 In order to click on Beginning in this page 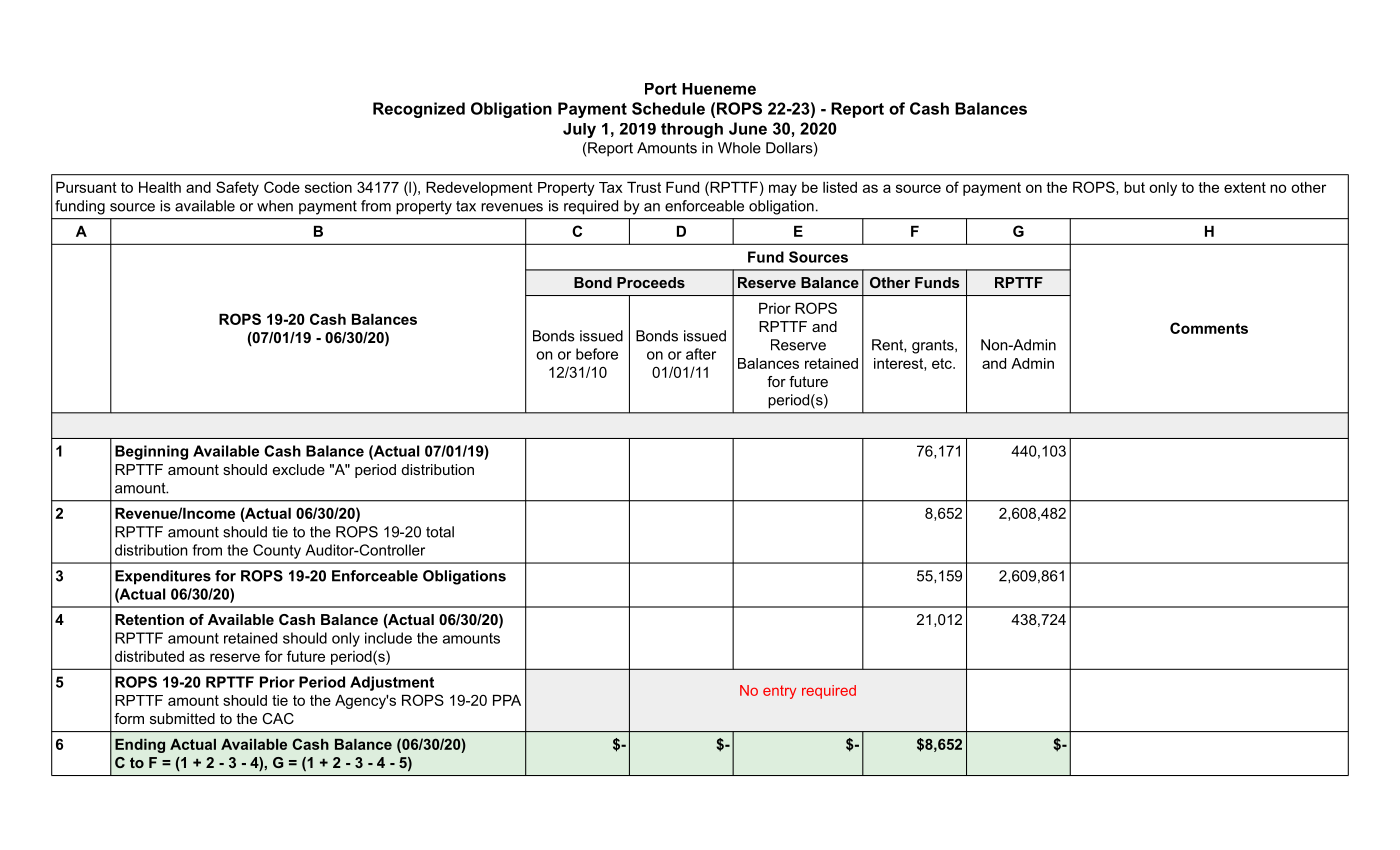, I will do `click(151, 452)`.
